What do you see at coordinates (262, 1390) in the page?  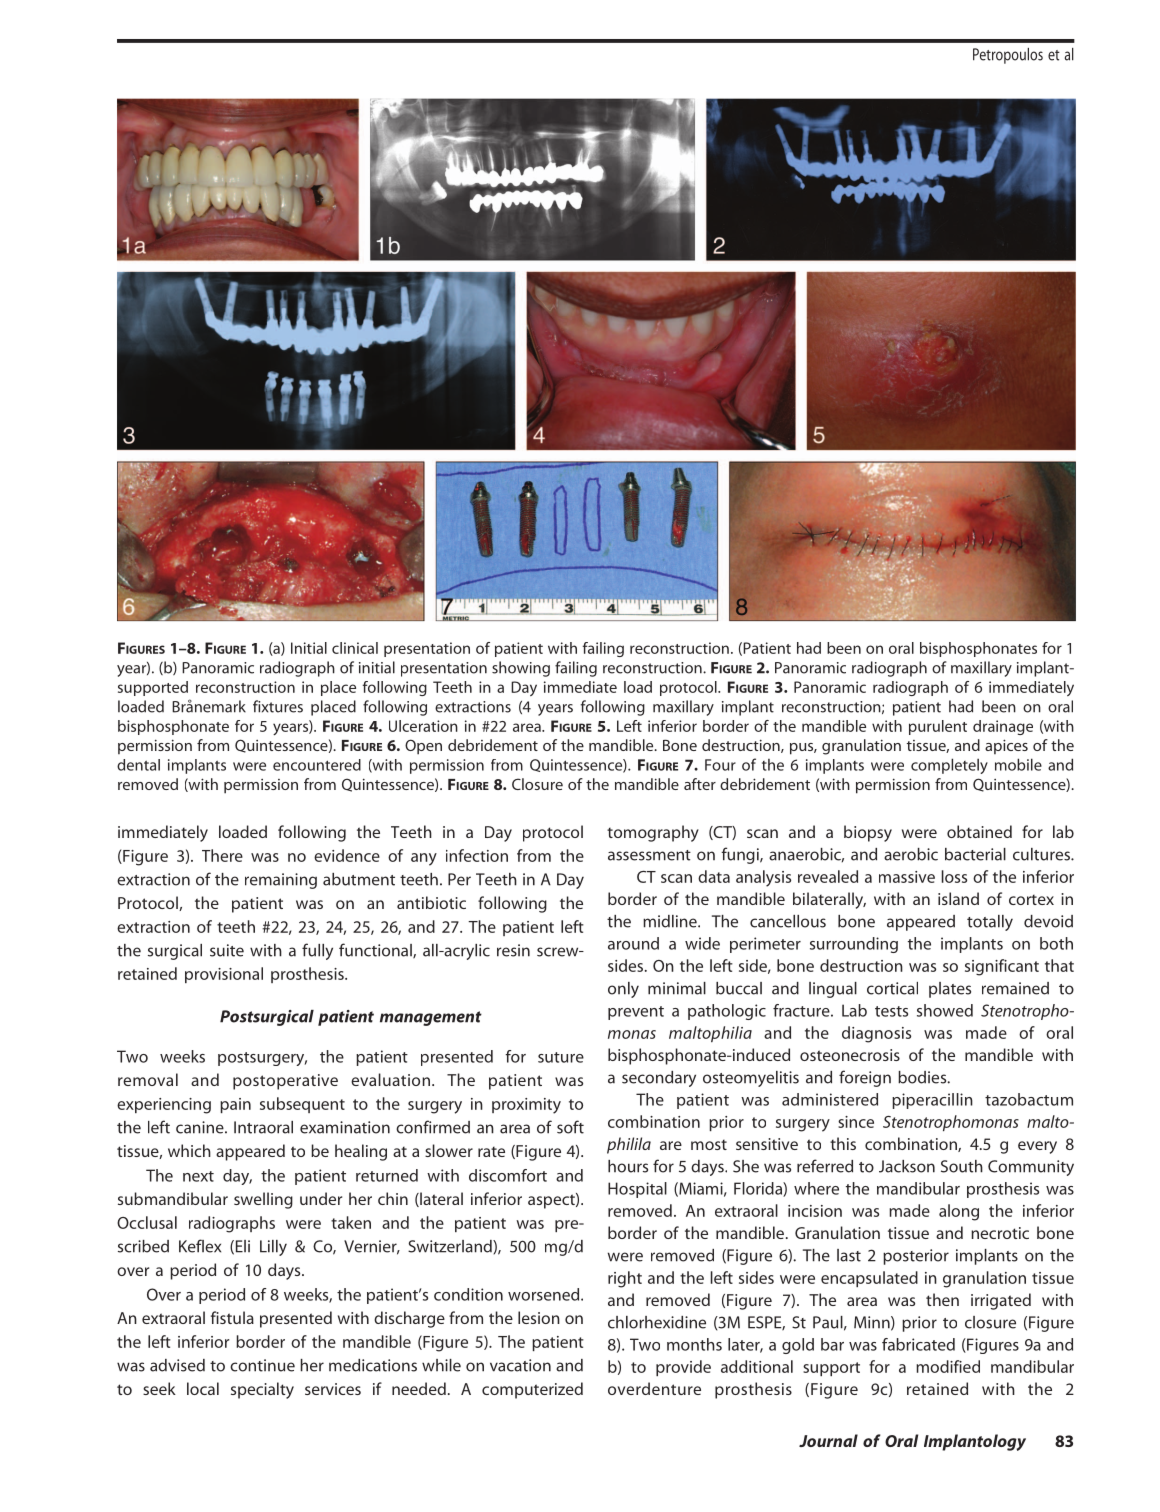 I see `specialty` at bounding box center [262, 1390].
